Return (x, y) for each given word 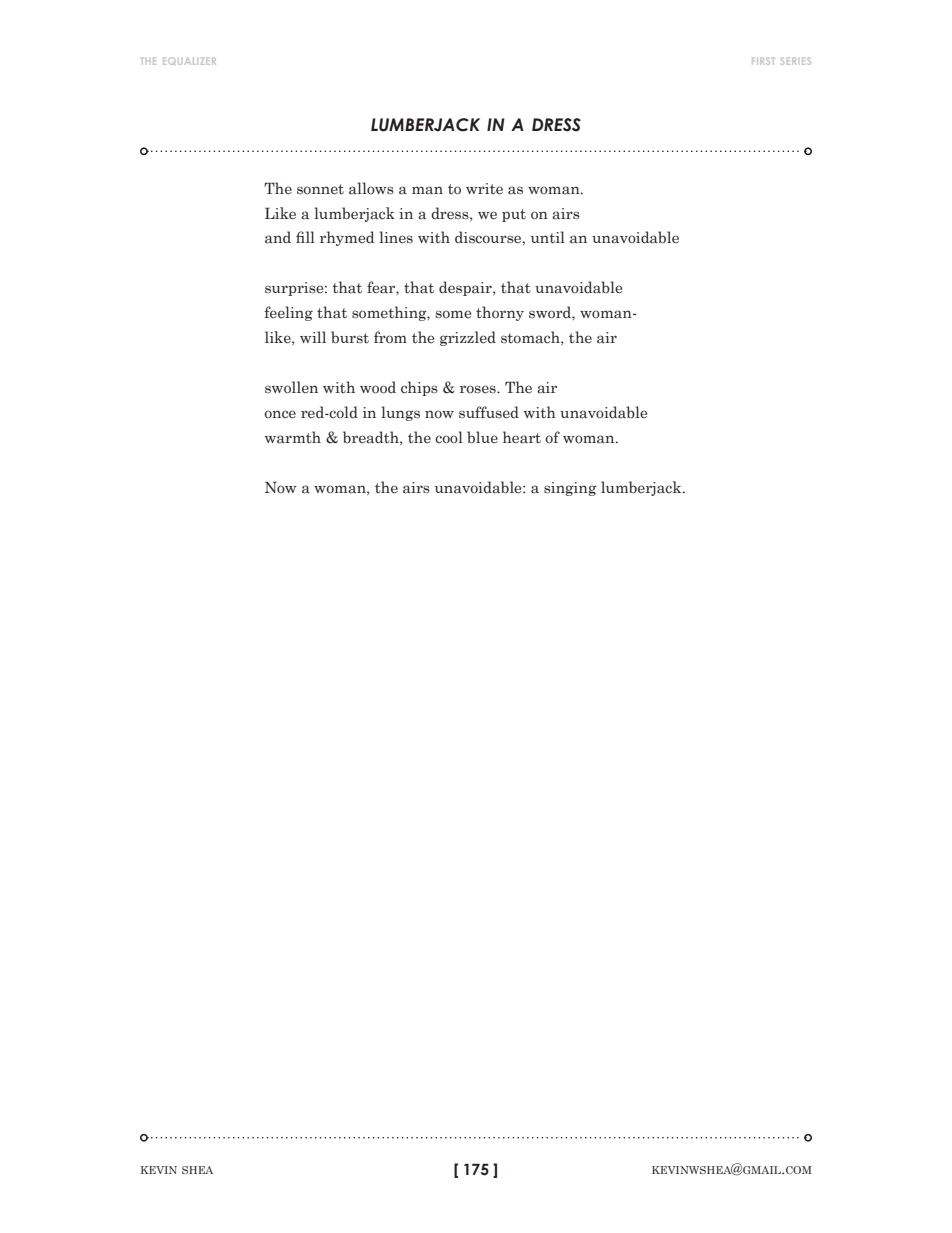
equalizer (189, 61)
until (548, 237)
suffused (489, 412)
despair (466, 288)
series (796, 61)
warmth (293, 437)
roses (479, 389)
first (763, 61)
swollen (291, 387)
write (484, 189)
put (514, 215)
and (278, 237)
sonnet (320, 189)
